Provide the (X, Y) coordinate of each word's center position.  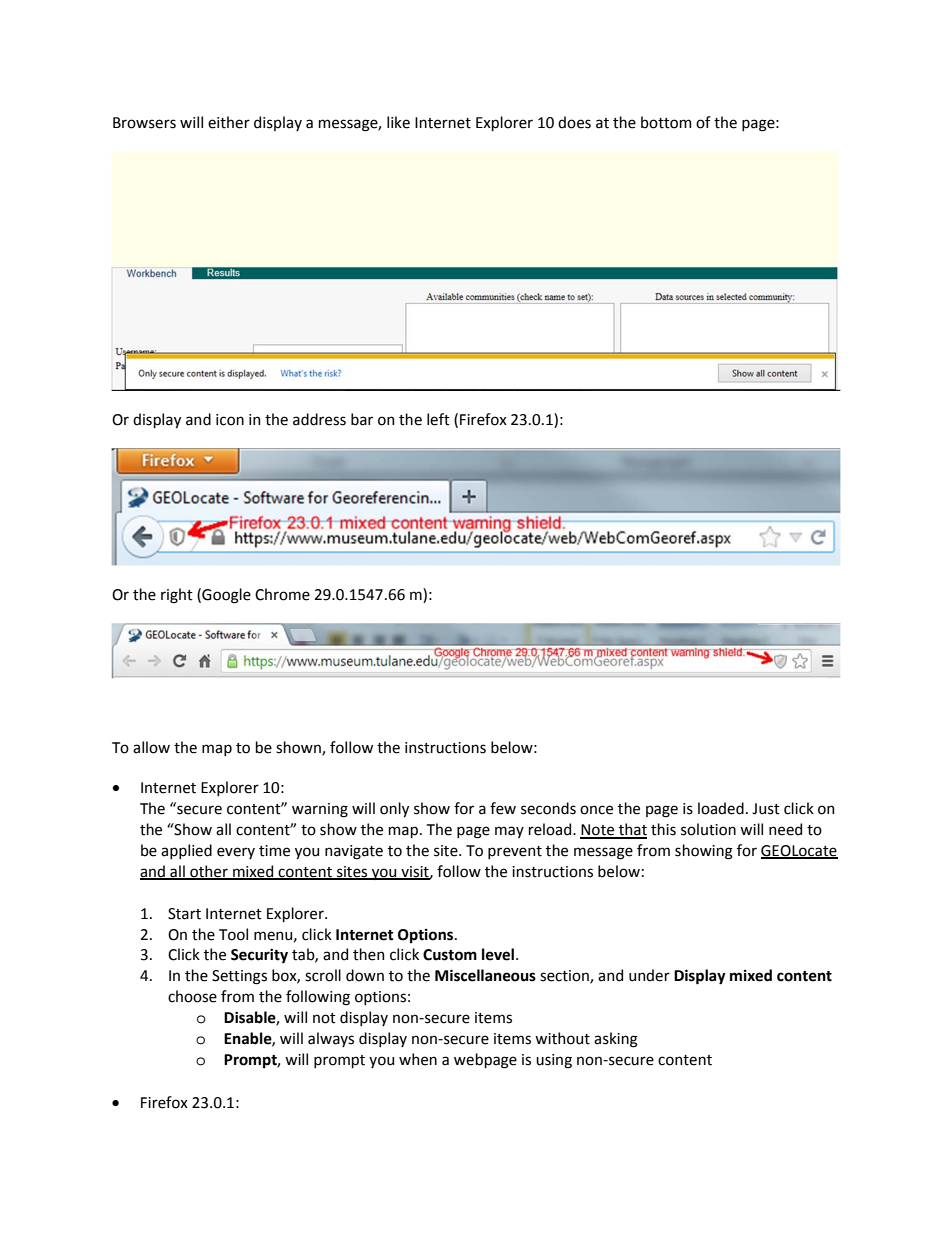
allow (151, 747)
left (438, 419)
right (177, 596)
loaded (721, 808)
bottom (666, 122)
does (574, 122)
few (503, 808)
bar (362, 419)
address (319, 419)
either (229, 122)
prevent (515, 852)
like (398, 122)
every (236, 853)
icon (230, 420)
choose (192, 996)
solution (708, 829)
